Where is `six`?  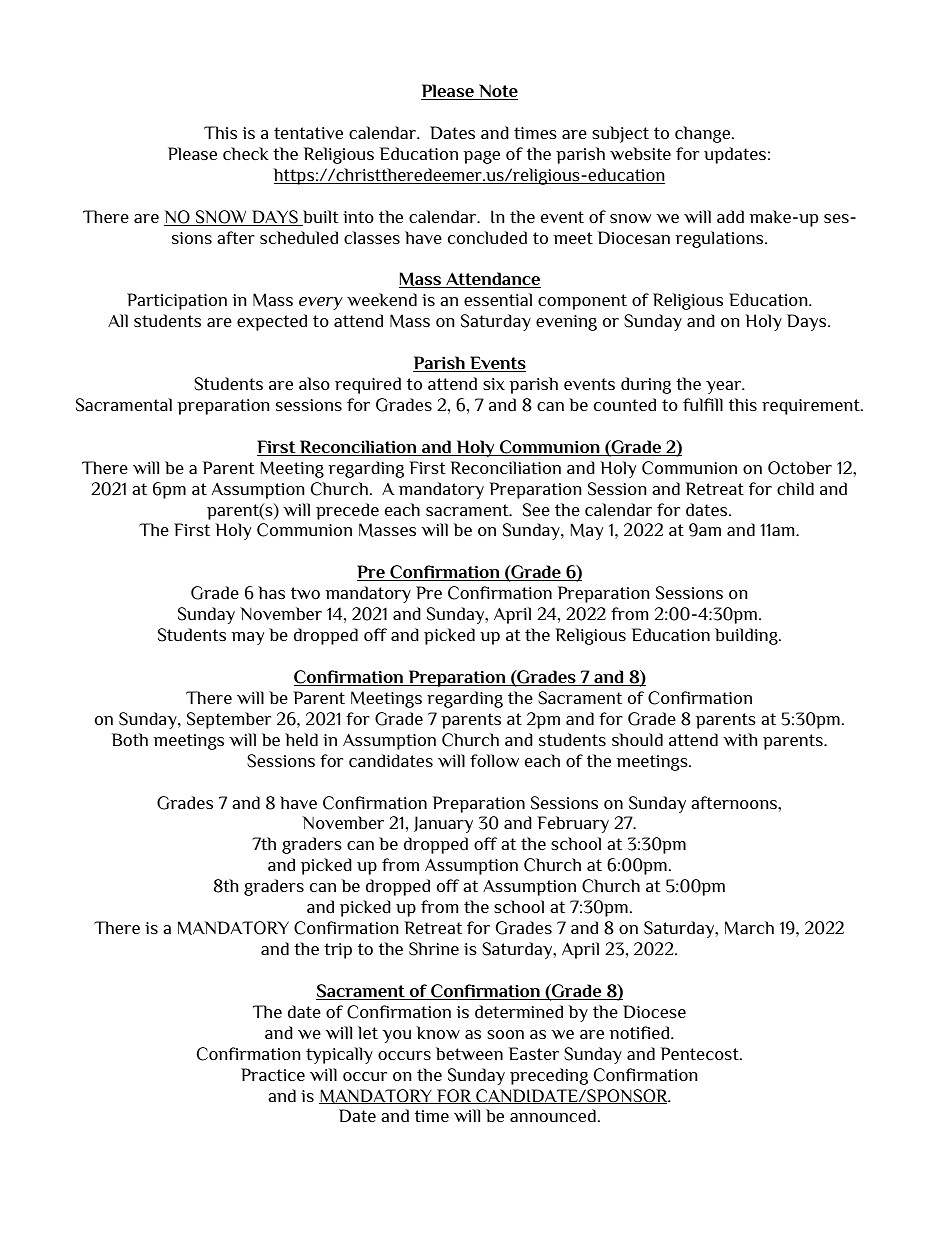
six is located at coordinates (494, 384).
